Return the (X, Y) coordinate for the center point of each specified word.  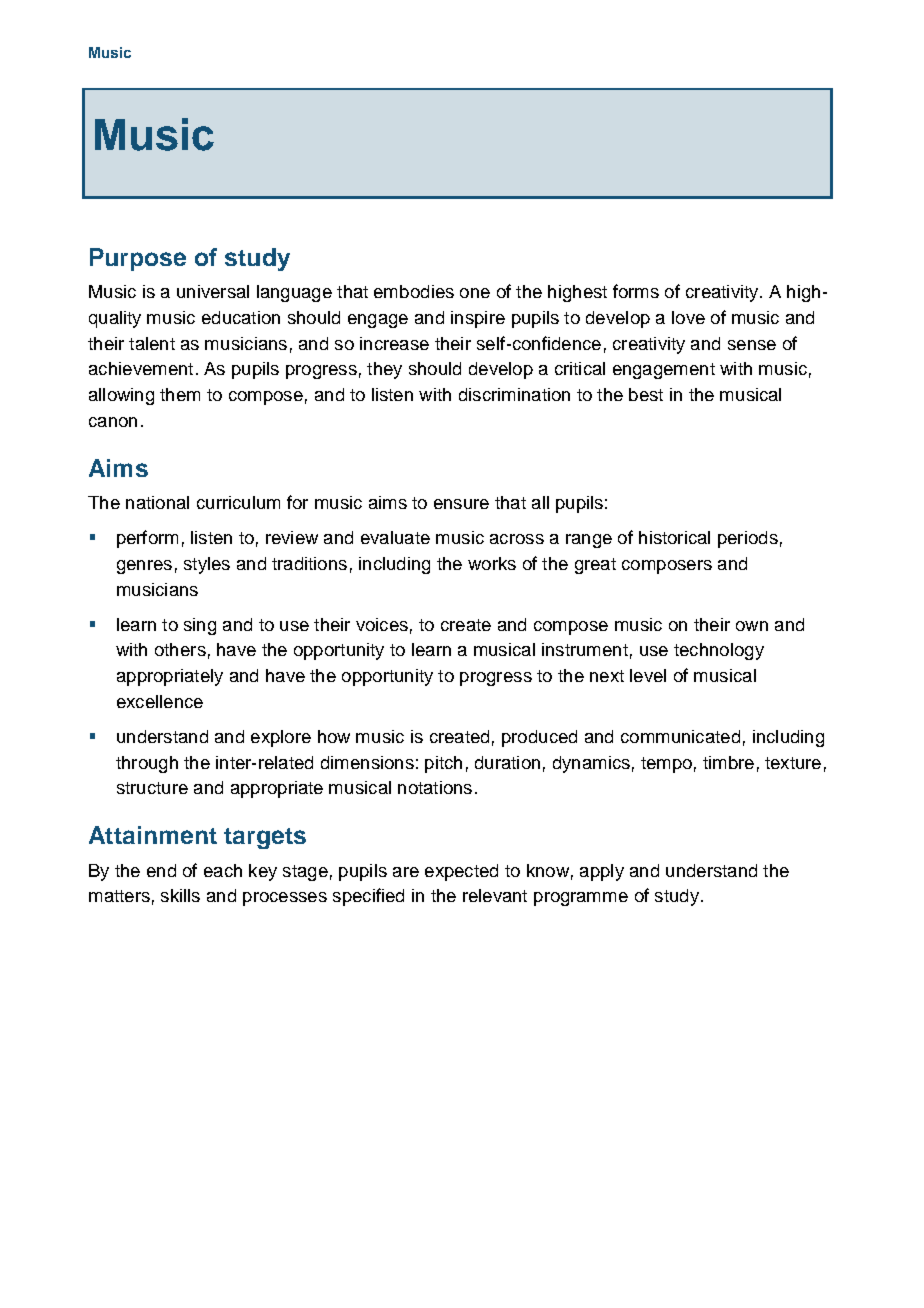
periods (748, 539)
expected (461, 872)
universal (213, 291)
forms (636, 291)
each (223, 870)
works (492, 563)
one (475, 293)
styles (207, 565)
